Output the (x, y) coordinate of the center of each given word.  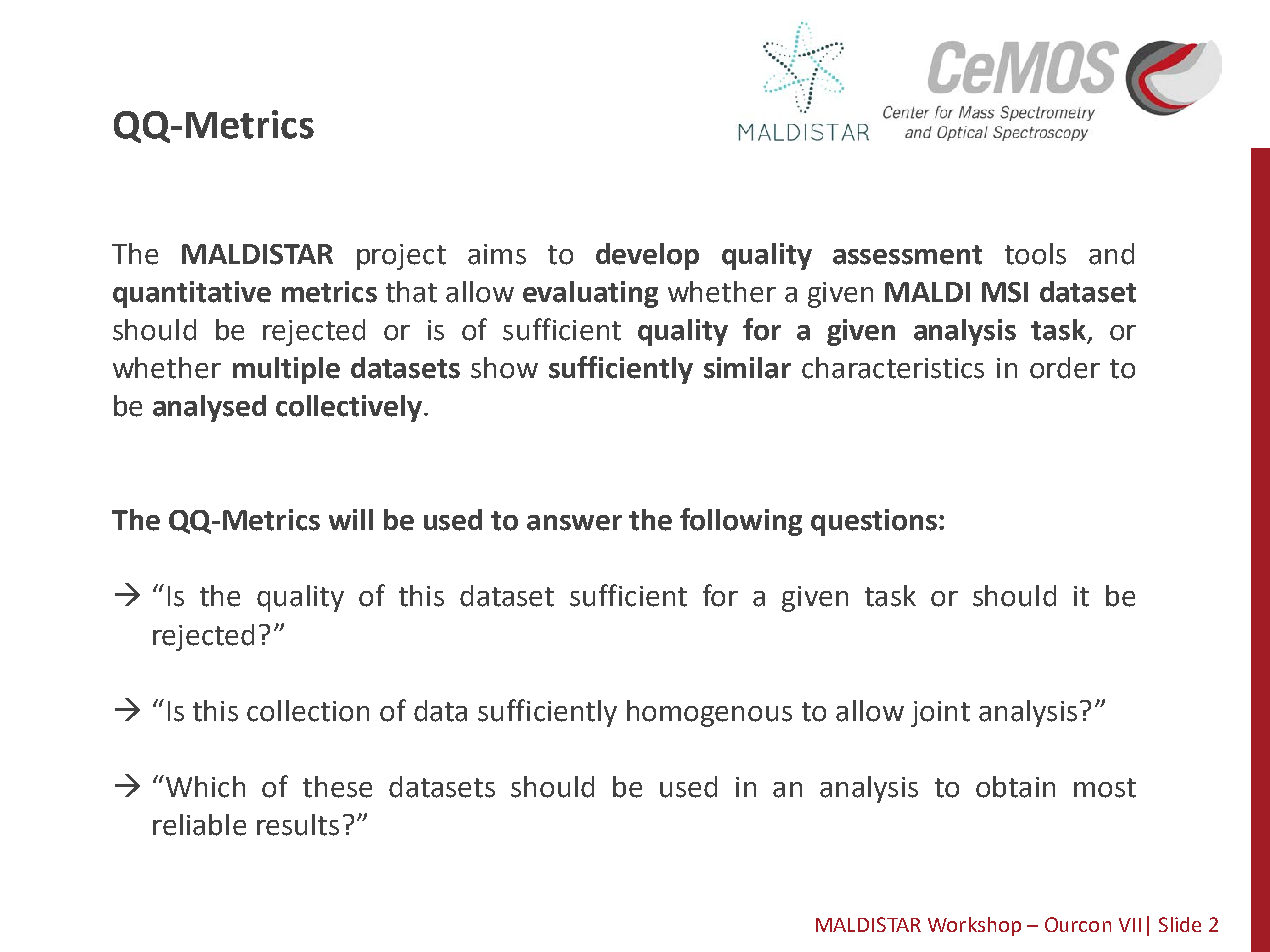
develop (647, 256)
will (351, 519)
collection (308, 711)
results (298, 825)
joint (940, 714)
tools (1035, 254)
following (741, 522)
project (401, 257)
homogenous (709, 713)
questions (874, 522)
